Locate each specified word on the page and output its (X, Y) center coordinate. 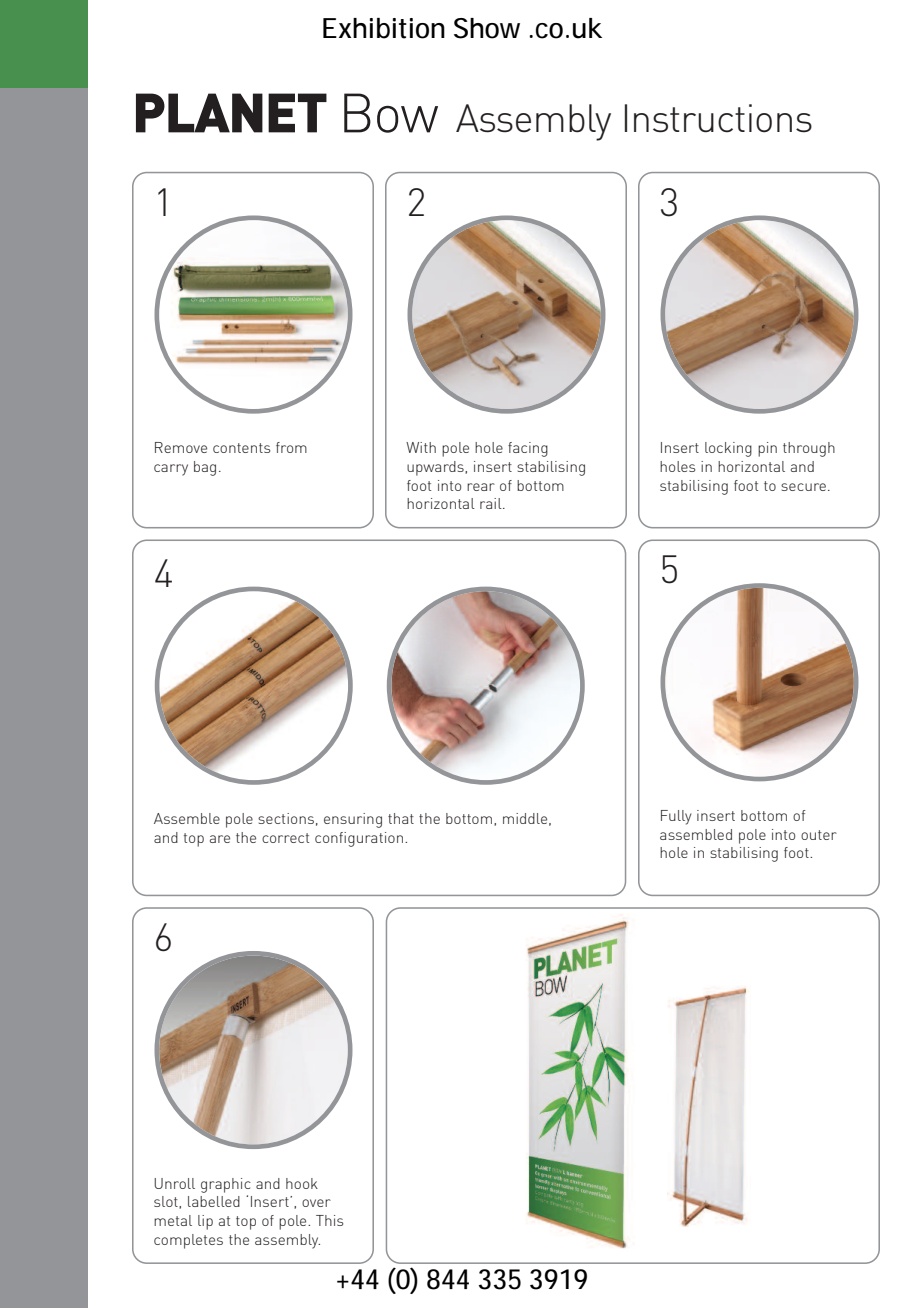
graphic (226, 1185)
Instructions (718, 118)
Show (487, 28)
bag (205, 468)
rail (492, 503)
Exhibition (384, 28)
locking (728, 449)
